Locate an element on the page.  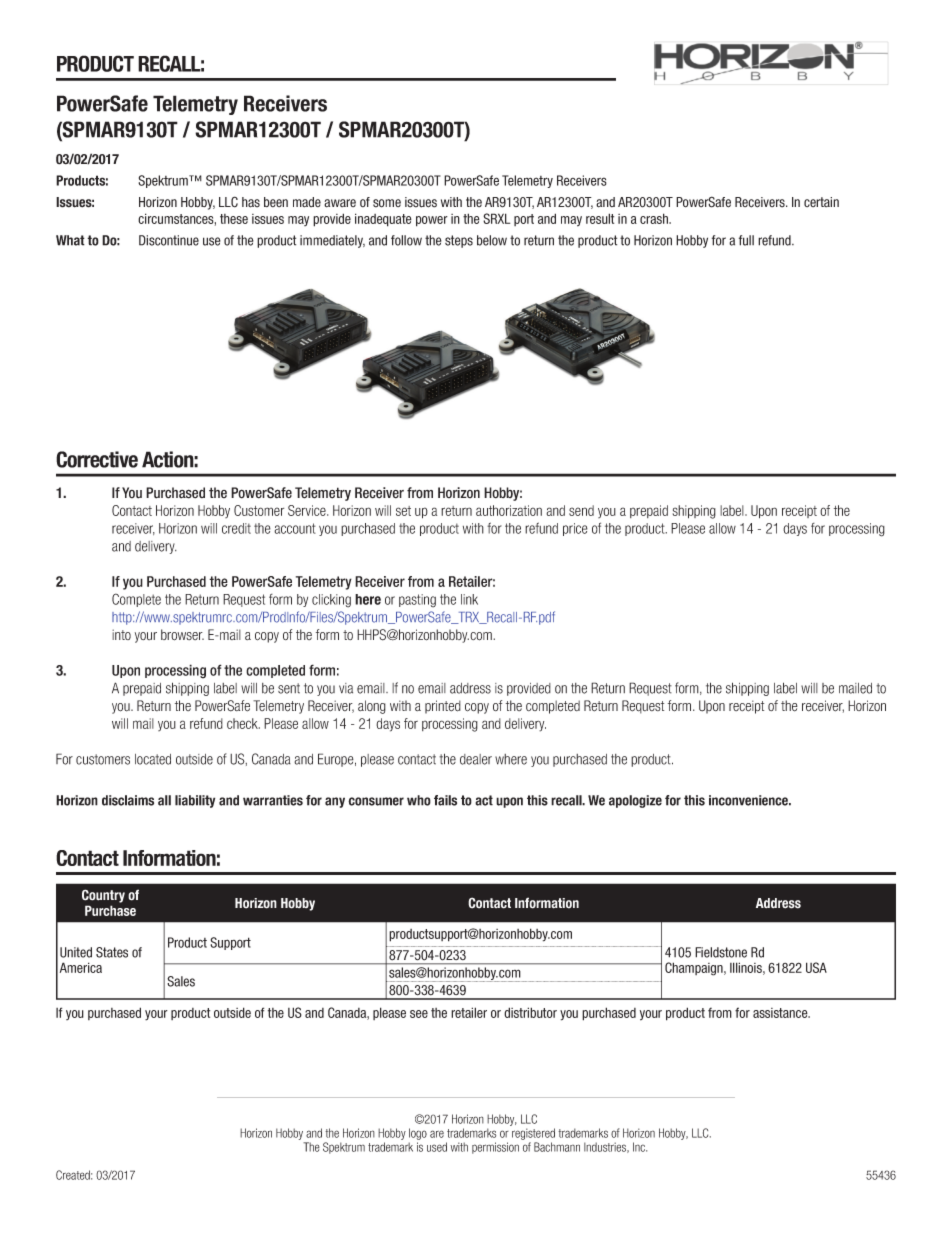
send is located at coordinates (581, 510).
